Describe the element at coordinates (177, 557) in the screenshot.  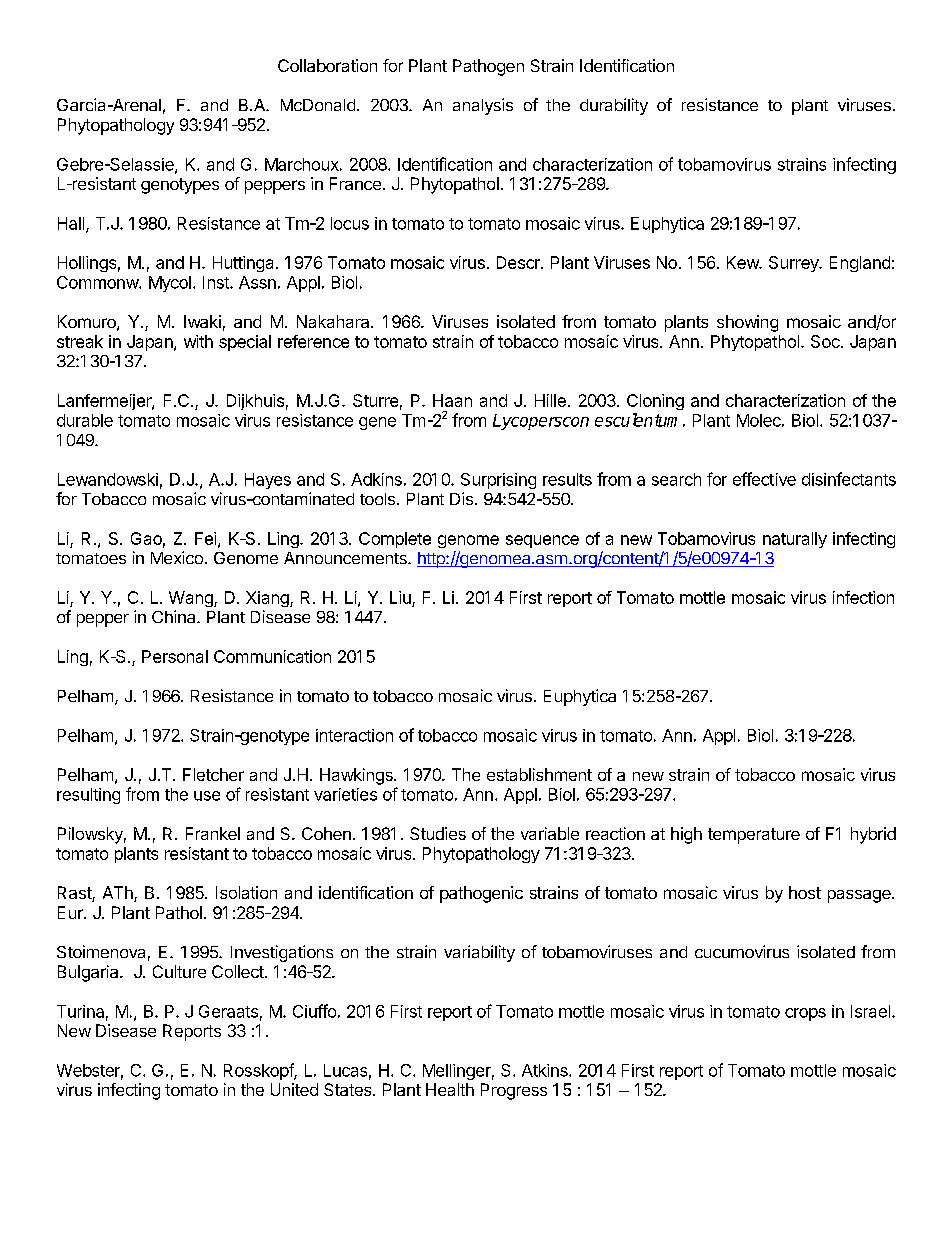
I see `Mexico` at that location.
